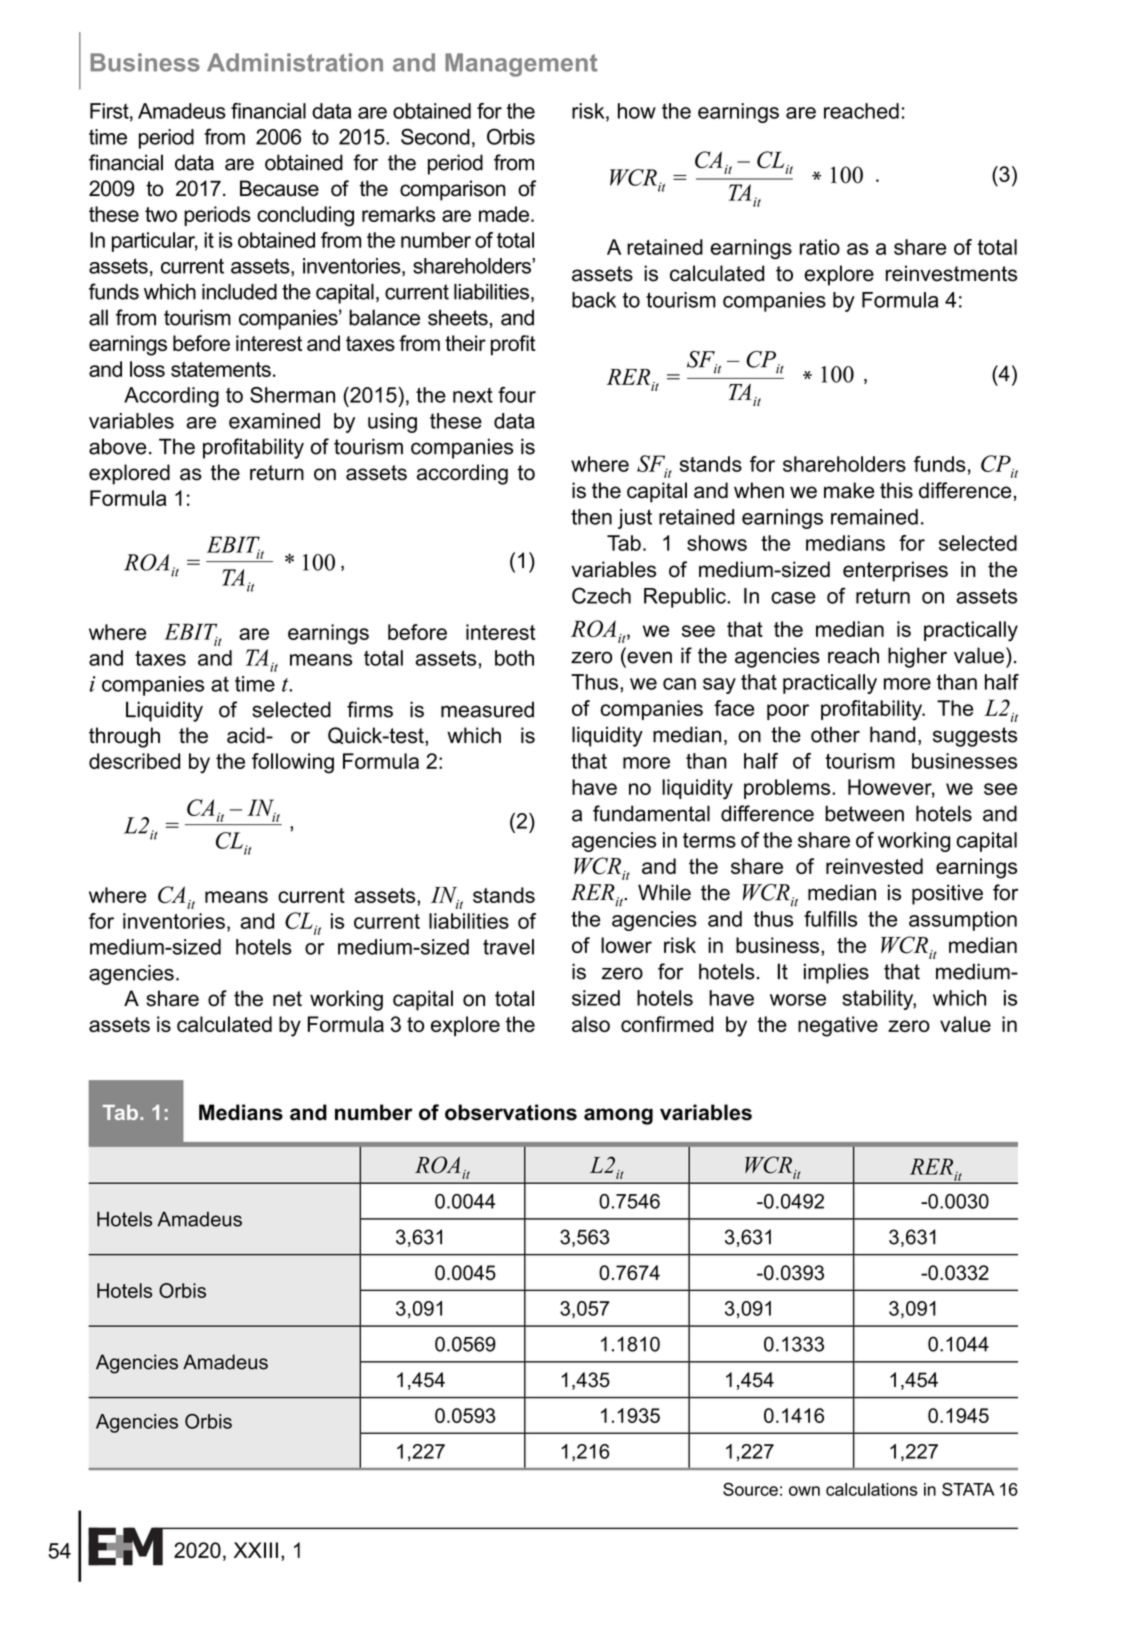 The width and height of the screenshot is (1121, 1635). I want to click on back, so click(594, 300).
